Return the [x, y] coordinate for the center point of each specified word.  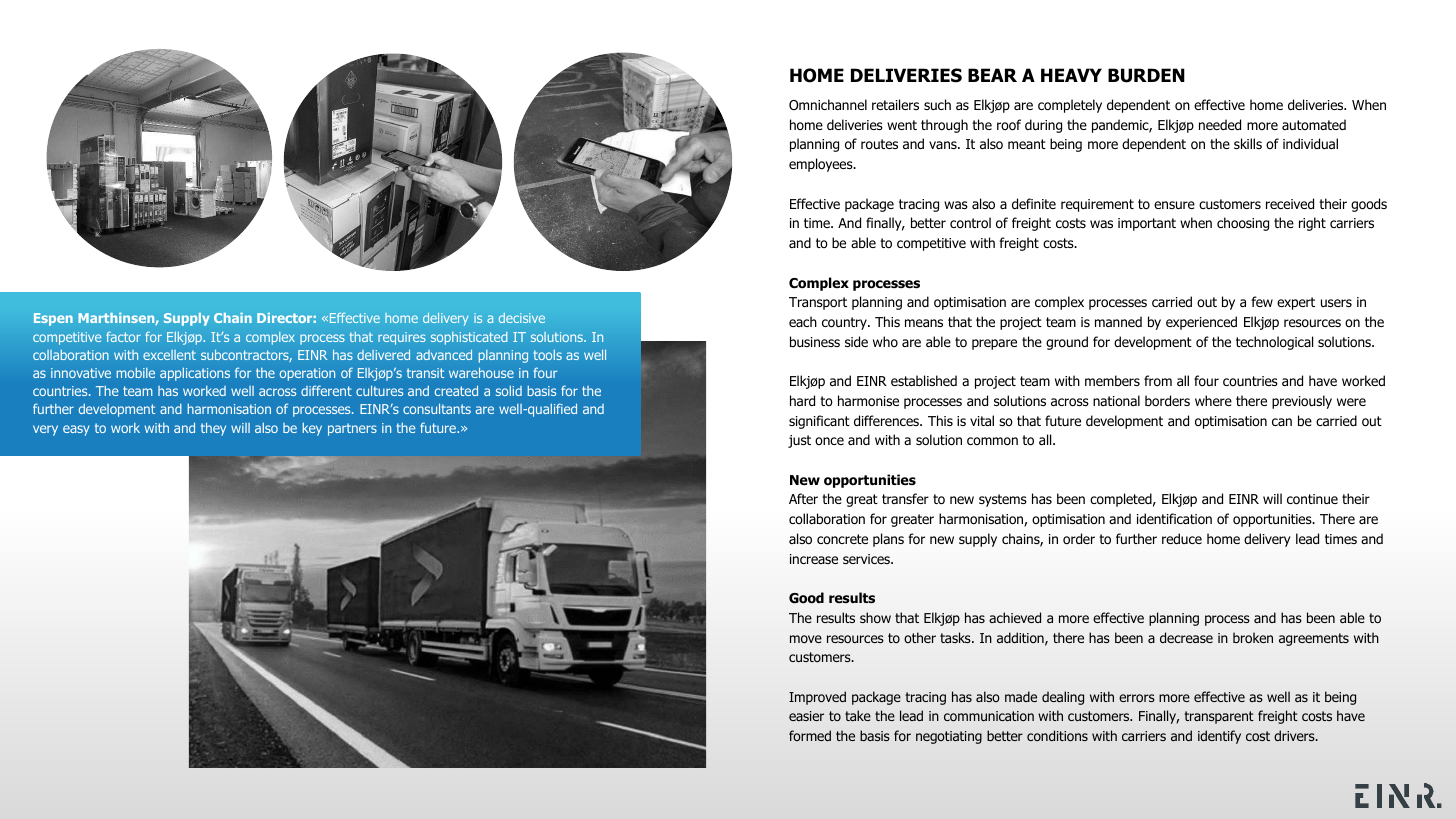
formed [810, 735]
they [213, 429]
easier [806, 716]
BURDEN [1146, 75]
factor [123, 337]
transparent [1219, 717]
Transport [818, 303]
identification [1174, 519]
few [1262, 301]
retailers [895, 104]
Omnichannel [828, 104]
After [803, 498]
